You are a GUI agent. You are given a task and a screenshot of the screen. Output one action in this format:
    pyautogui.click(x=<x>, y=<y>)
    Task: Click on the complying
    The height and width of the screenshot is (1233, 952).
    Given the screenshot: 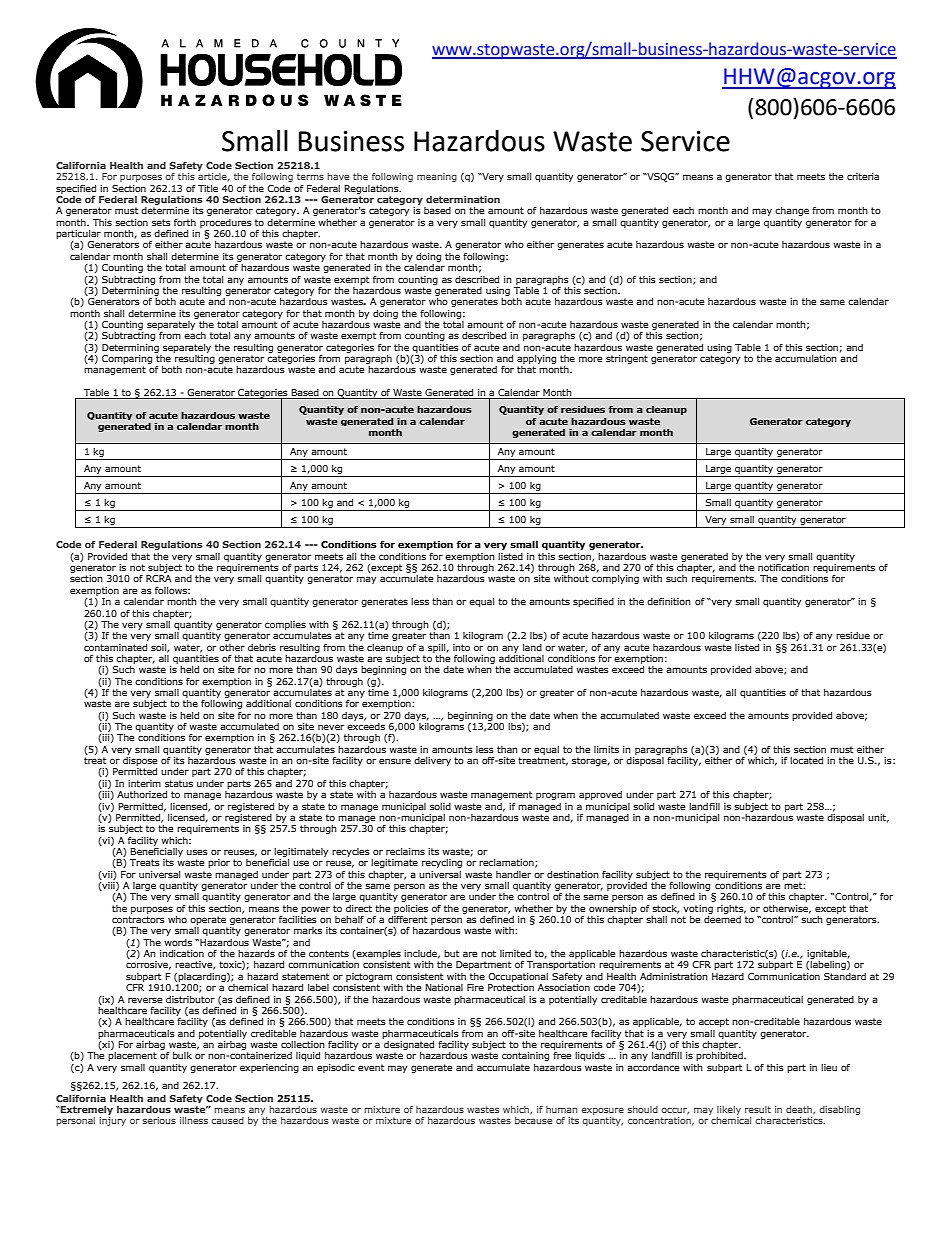 What is the action you would take?
    pyautogui.click(x=615, y=579)
